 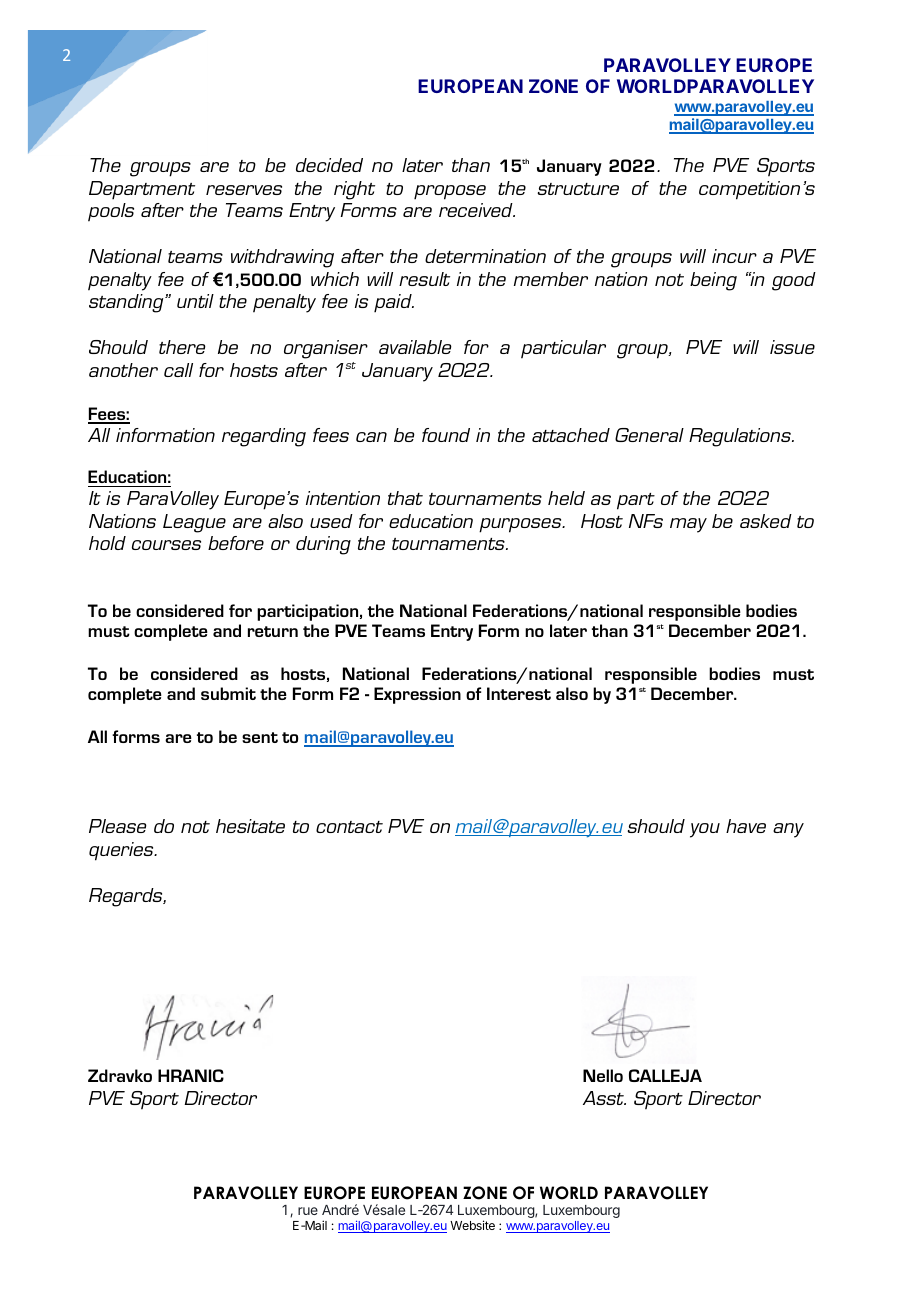 I want to click on rue, so click(x=308, y=1211).
